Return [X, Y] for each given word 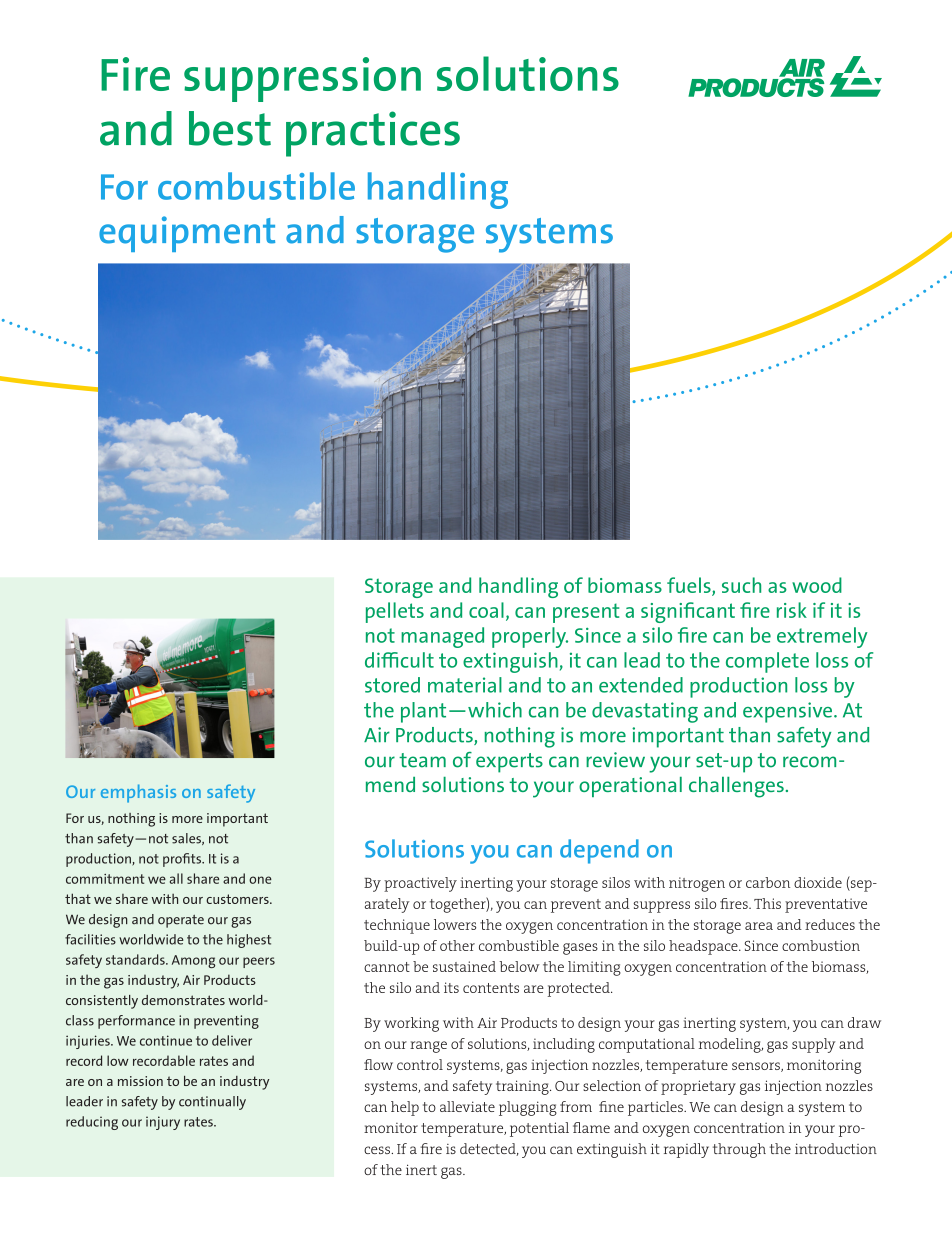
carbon [768, 882]
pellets [395, 612]
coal [486, 610]
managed [442, 637]
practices [373, 134]
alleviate [467, 1106]
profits [183, 860]
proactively [420, 884]
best [230, 128]
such [741, 585]
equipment [187, 234]
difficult [399, 660]
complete [767, 662]
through [739, 1150]
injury [163, 1123]
